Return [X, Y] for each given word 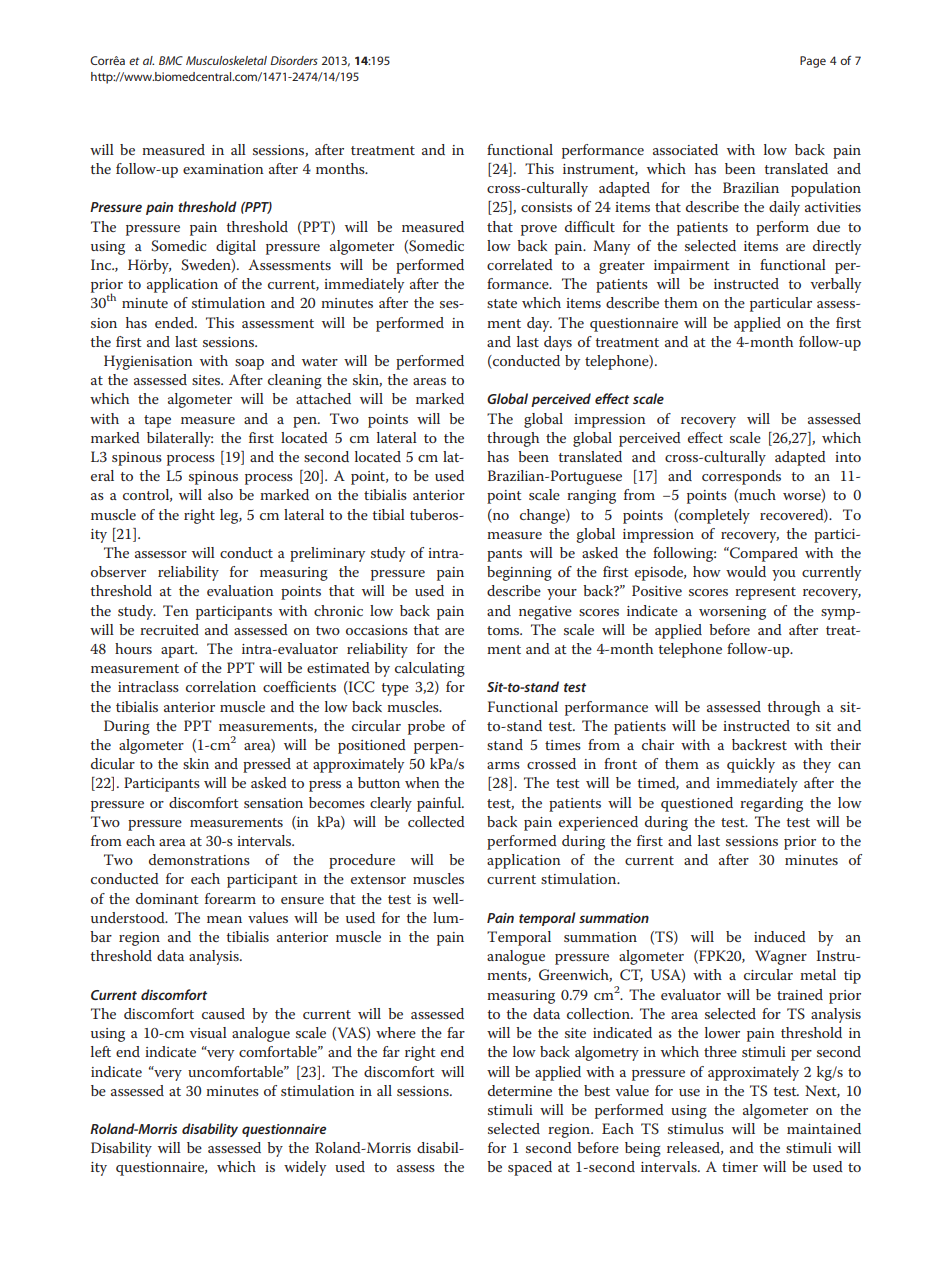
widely [305, 1168]
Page [813, 62]
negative [545, 613]
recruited [169, 629]
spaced [530, 1168]
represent [765, 593]
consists [546, 207]
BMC [171, 60]
